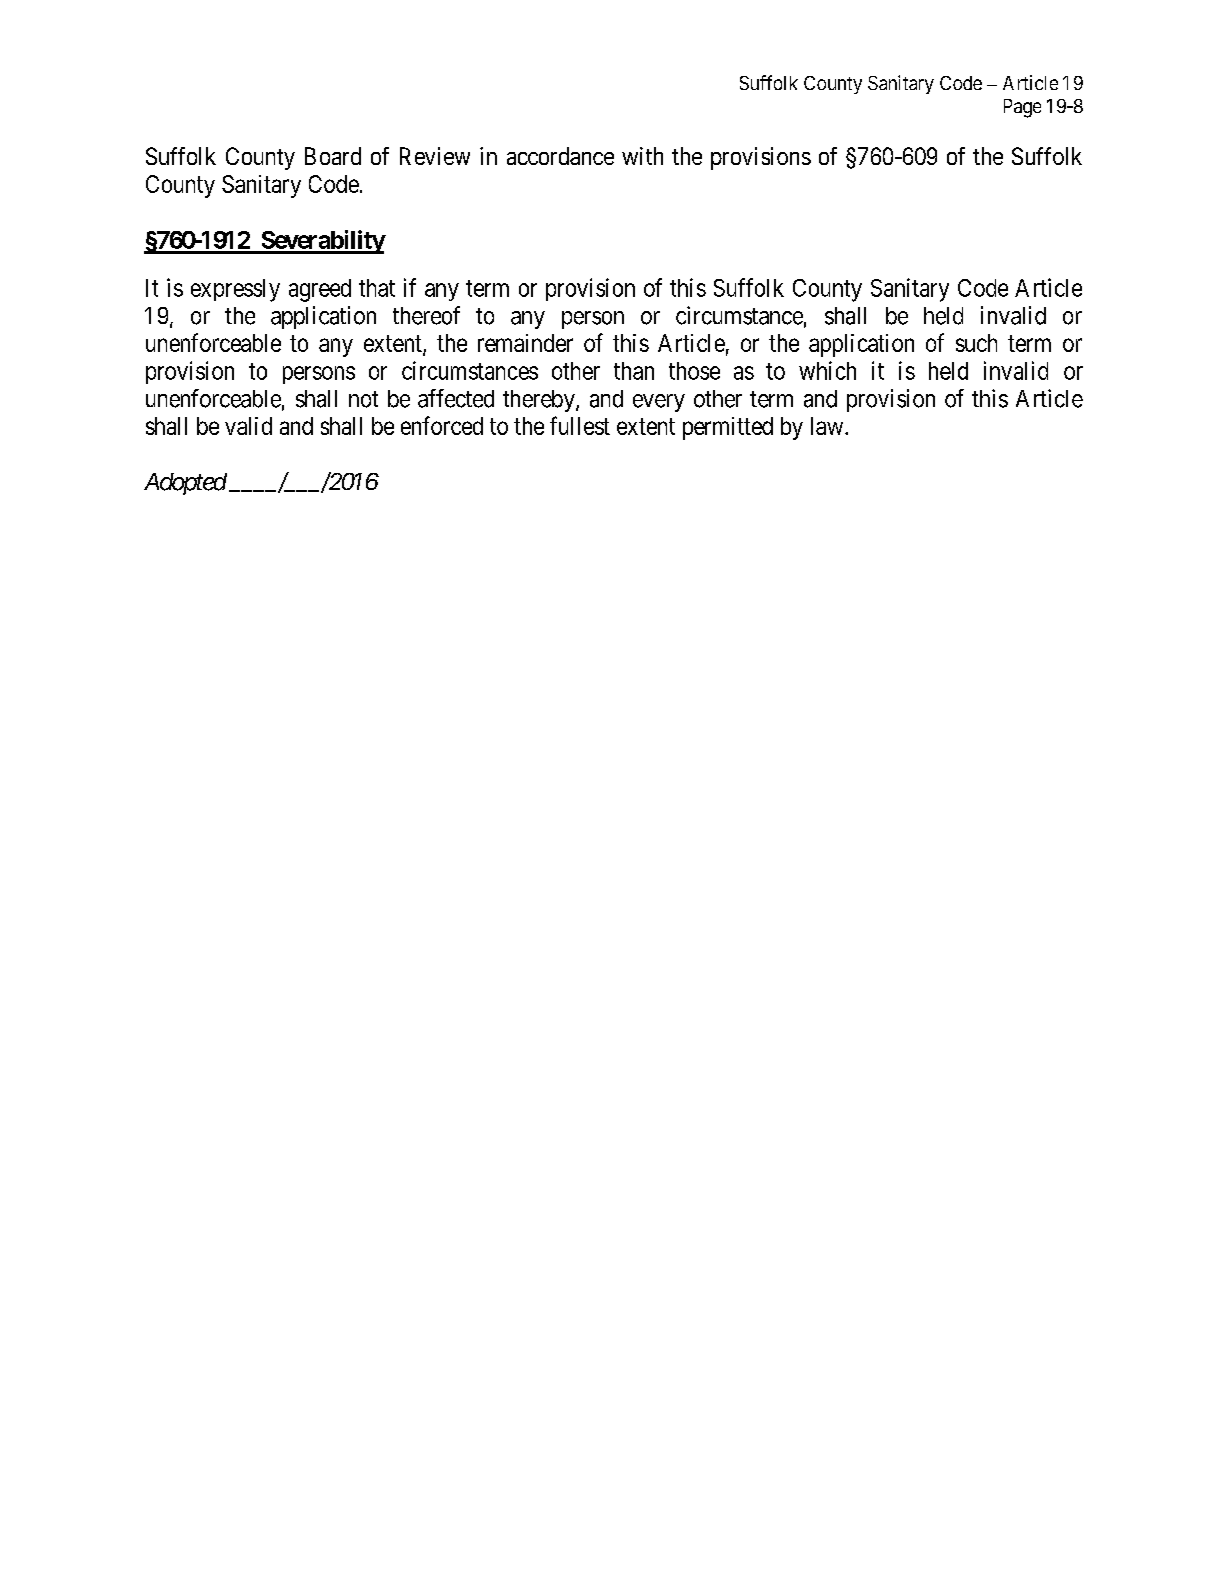 This screenshot has height=1588, width=1227. What do you see at coordinates (435, 156) in the screenshot?
I see `Review` at bounding box center [435, 156].
